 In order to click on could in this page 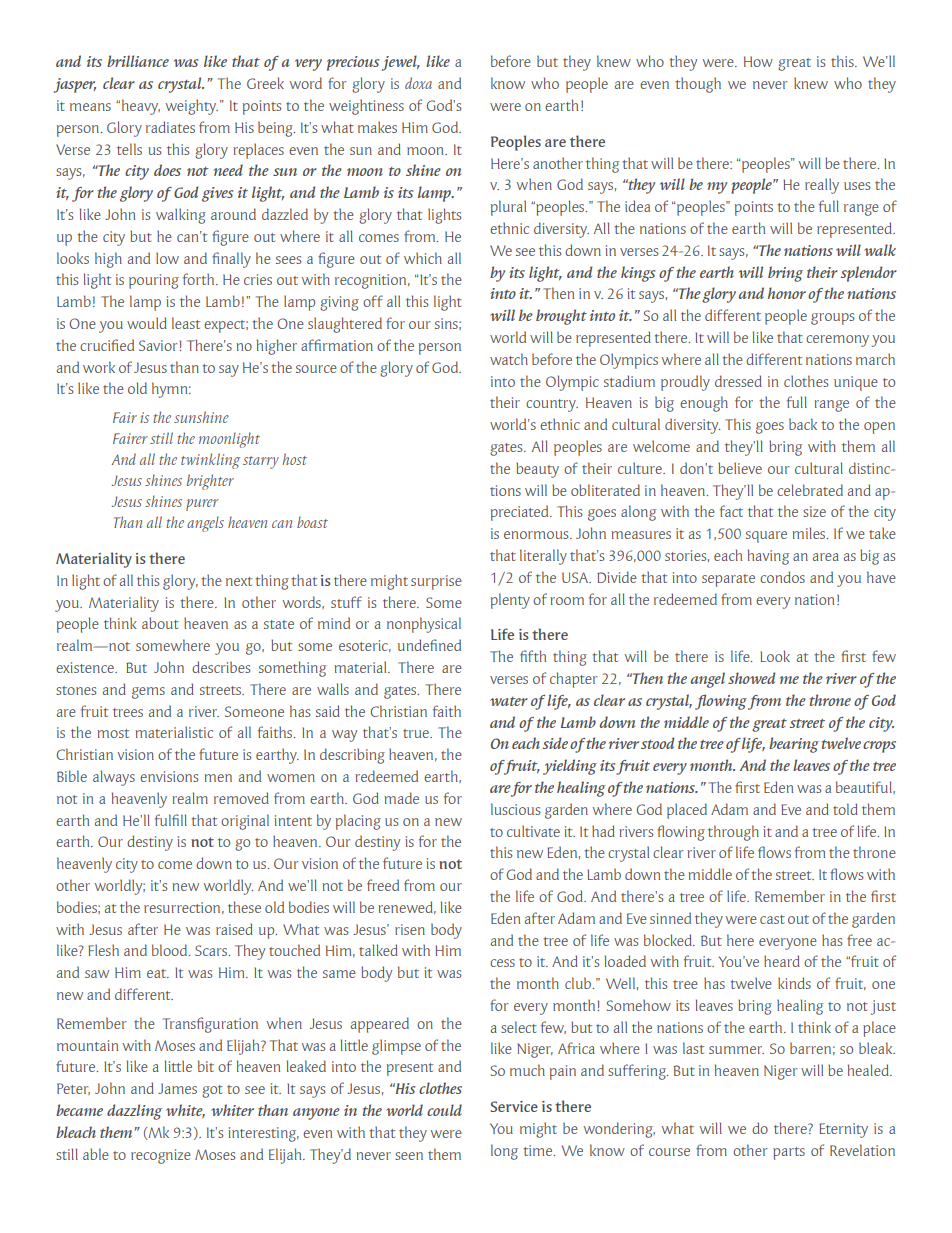, I will do `click(444, 1110)`.
